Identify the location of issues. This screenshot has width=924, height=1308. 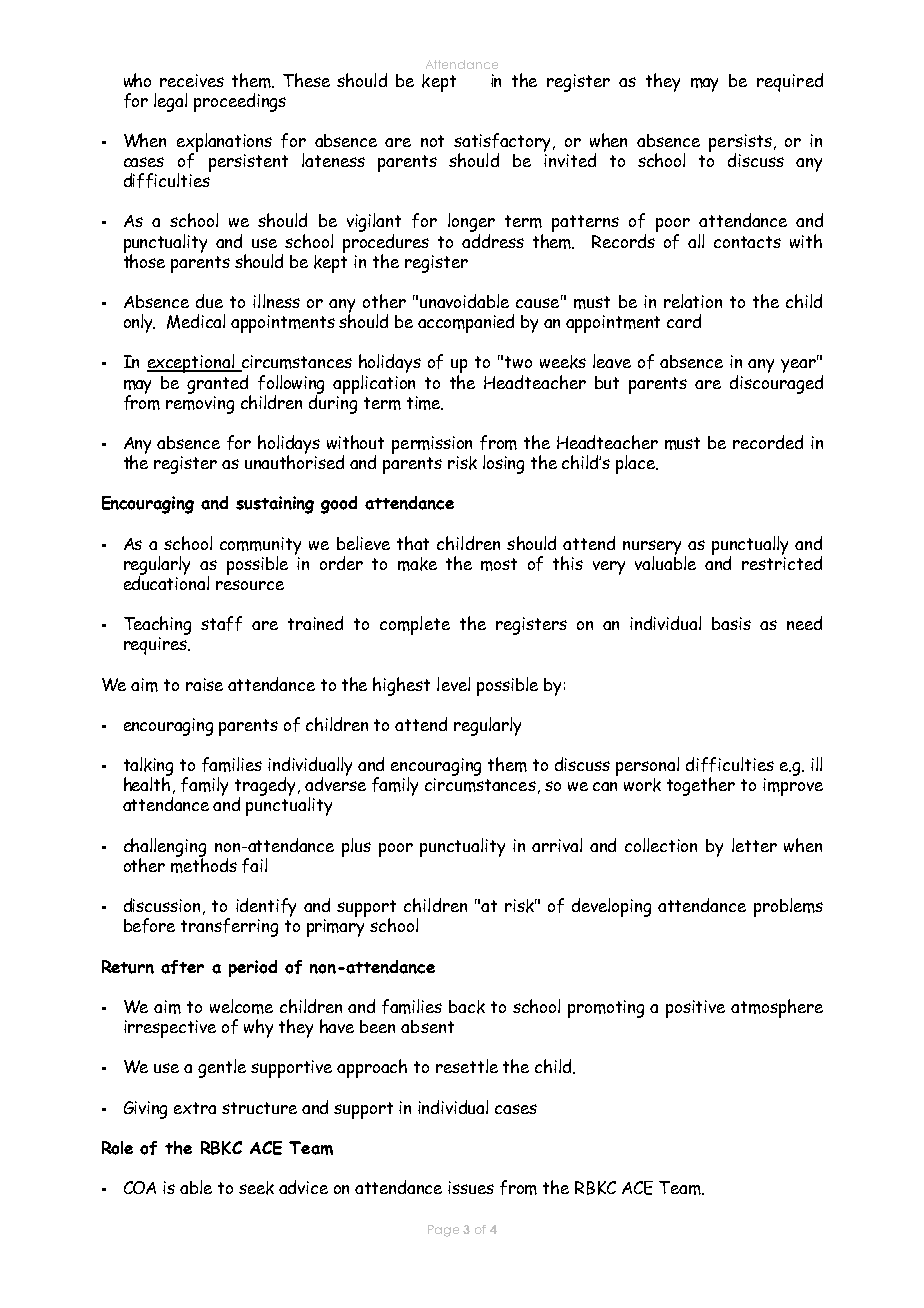
(471, 1187).
